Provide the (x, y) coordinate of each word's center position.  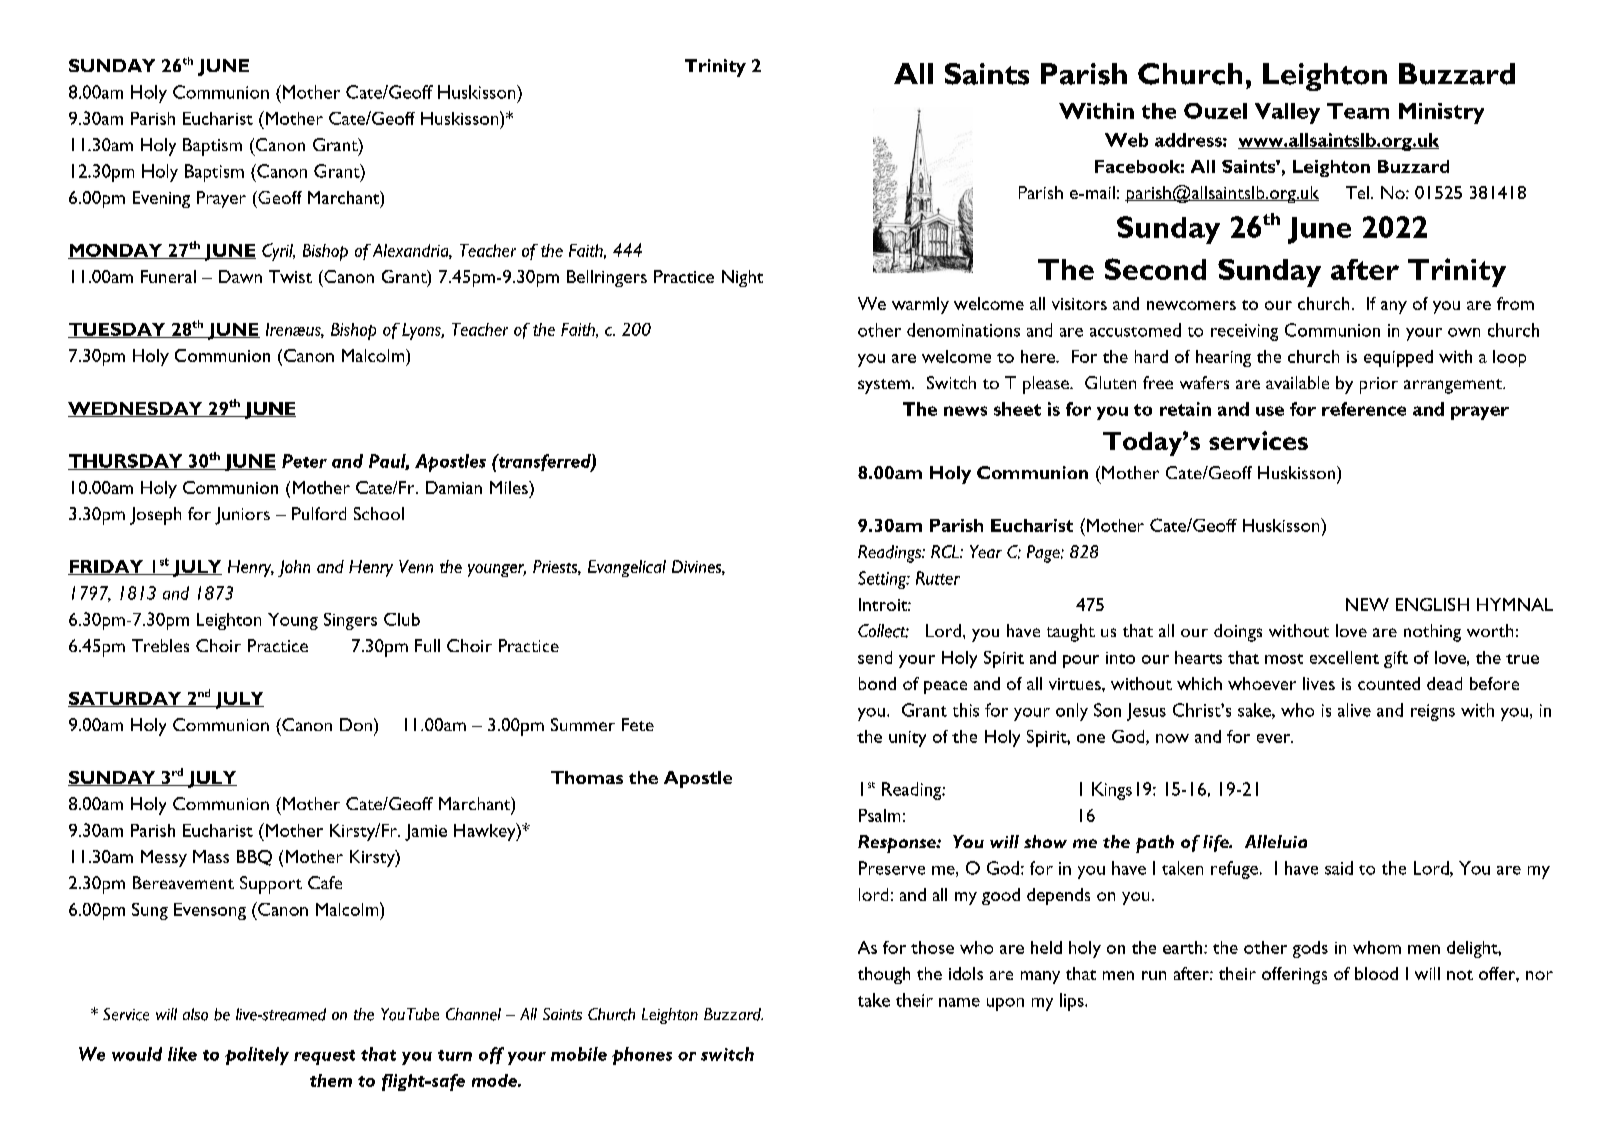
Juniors (242, 516)
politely (257, 1056)
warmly (920, 305)
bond (877, 683)
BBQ (254, 858)
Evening (161, 199)
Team (1358, 111)
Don (356, 724)
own (1464, 332)
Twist (290, 276)
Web (1126, 140)
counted (1389, 683)
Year (986, 551)
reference (1364, 409)
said (1339, 868)
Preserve (892, 868)
